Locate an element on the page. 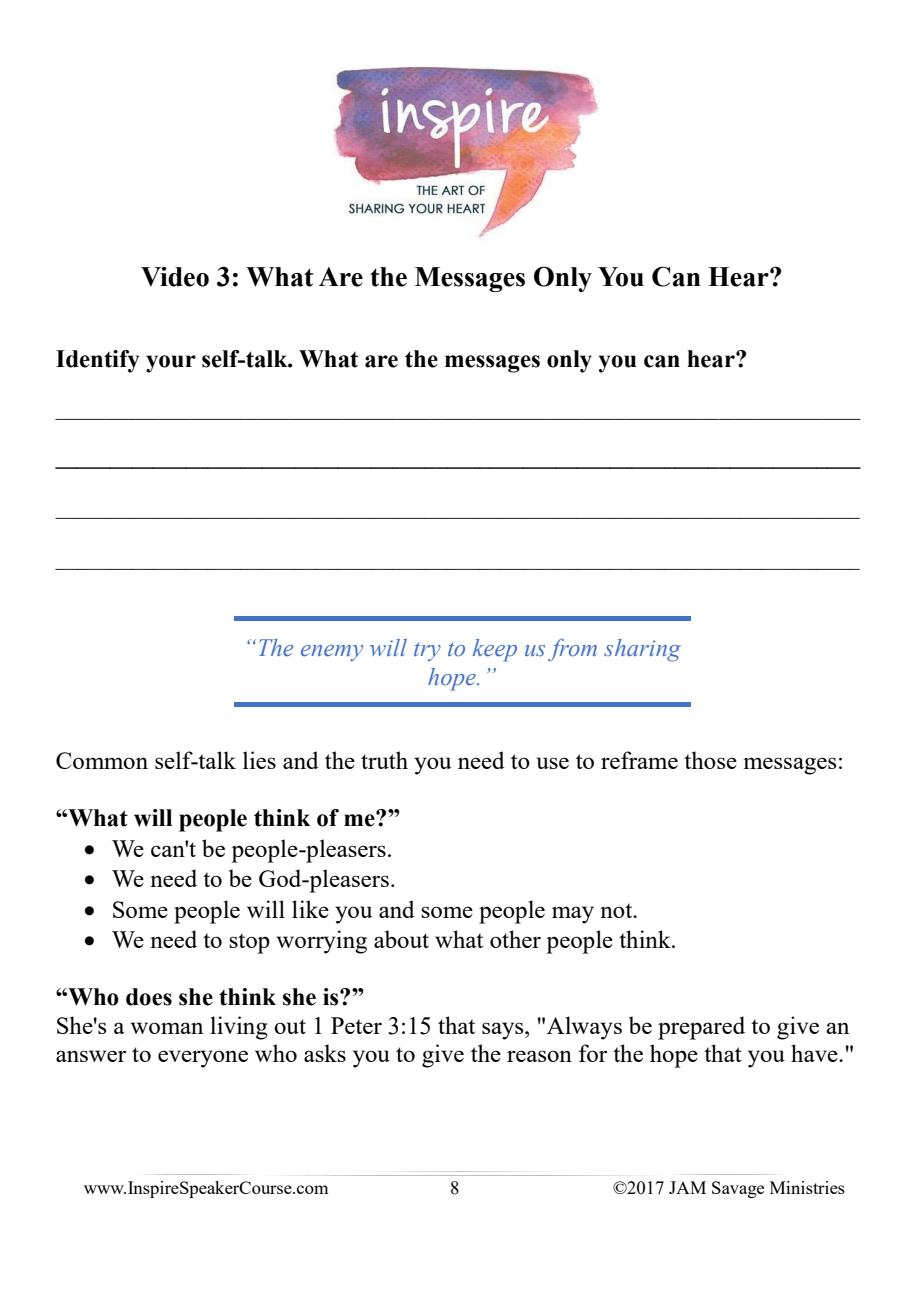 The height and width of the image is (1308, 924). not is located at coordinates (617, 910).
